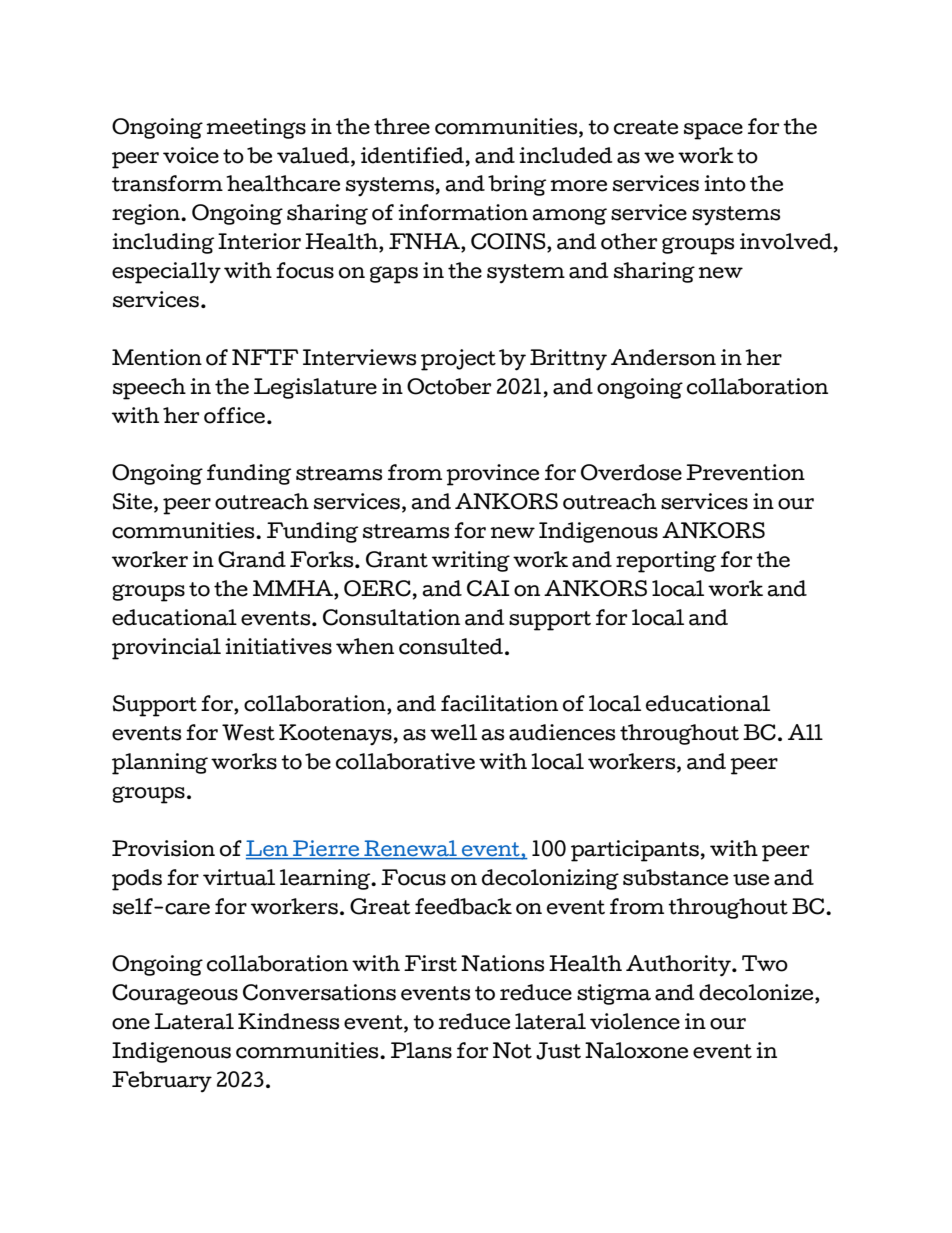  What do you see at coordinates (713, 131) in the document?
I see `space` at bounding box center [713, 131].
